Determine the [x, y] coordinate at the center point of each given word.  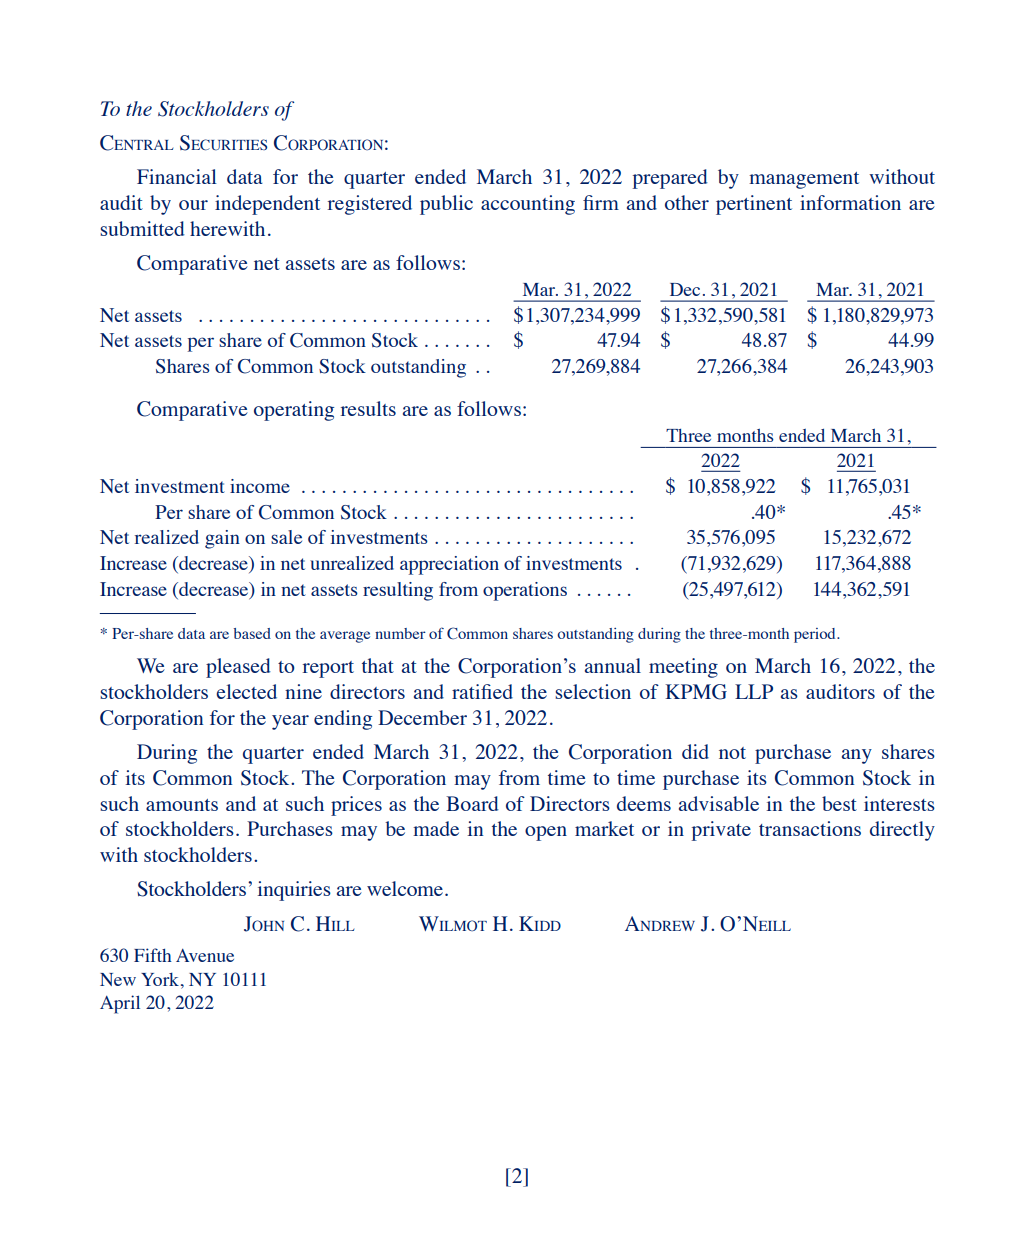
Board [472, 803]
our [193, 205]
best [839, 803]
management [804, 180]
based [252, 633]
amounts [182, 805]
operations [525, 591]
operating [294, 411]
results [368, 408]
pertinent [754, 205]
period [816, 635]
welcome [405, 888]
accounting [528, 205]
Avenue [205, 955]
